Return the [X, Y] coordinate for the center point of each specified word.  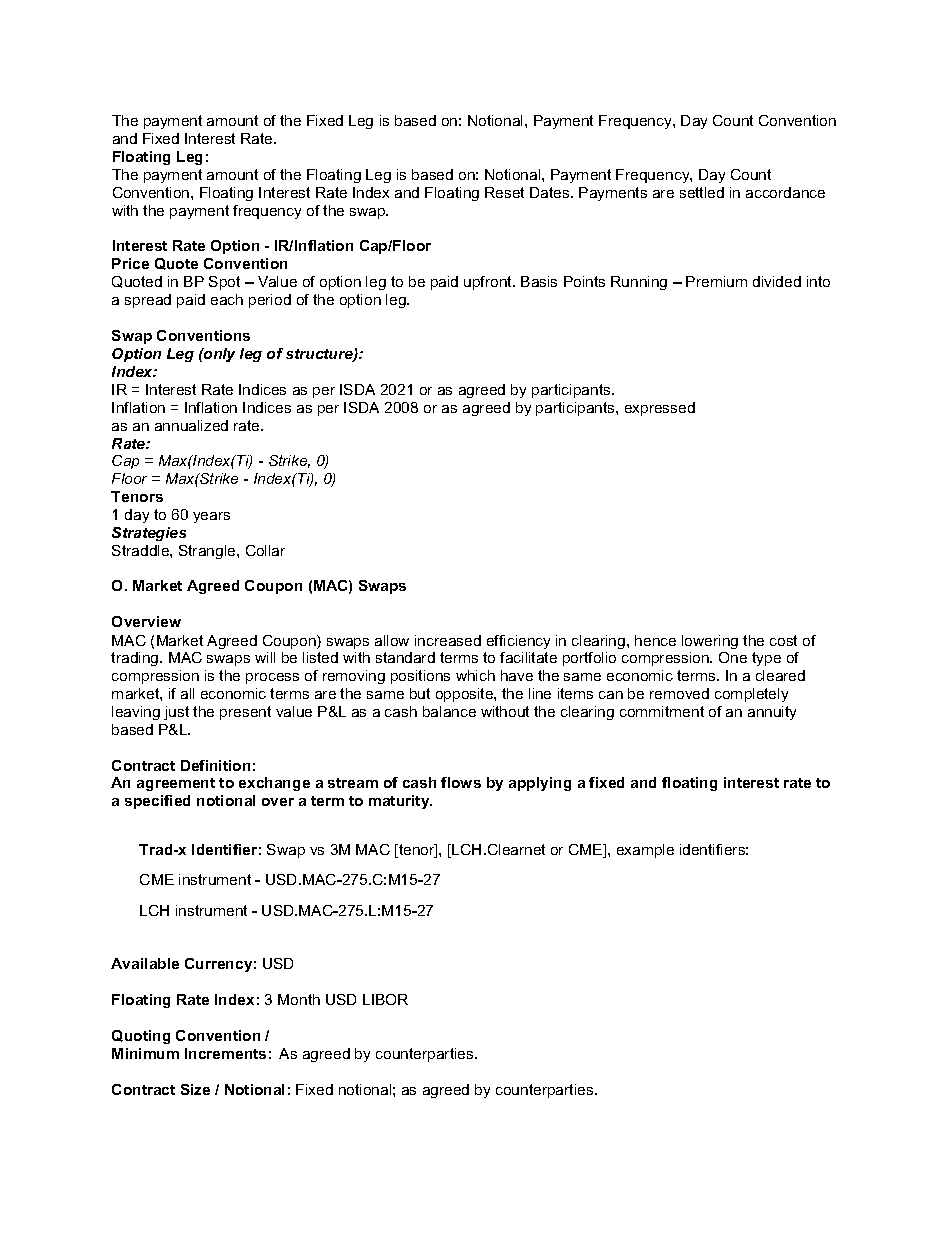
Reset [504, 192]
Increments [225, 1053]
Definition [215, 765]
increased [448, 640]
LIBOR [385, 999]
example [645, 851]
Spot [224, 283]
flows [461, 782]
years [211, 517]
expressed [660, 409]
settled [702, 192]
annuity [772, 713]
